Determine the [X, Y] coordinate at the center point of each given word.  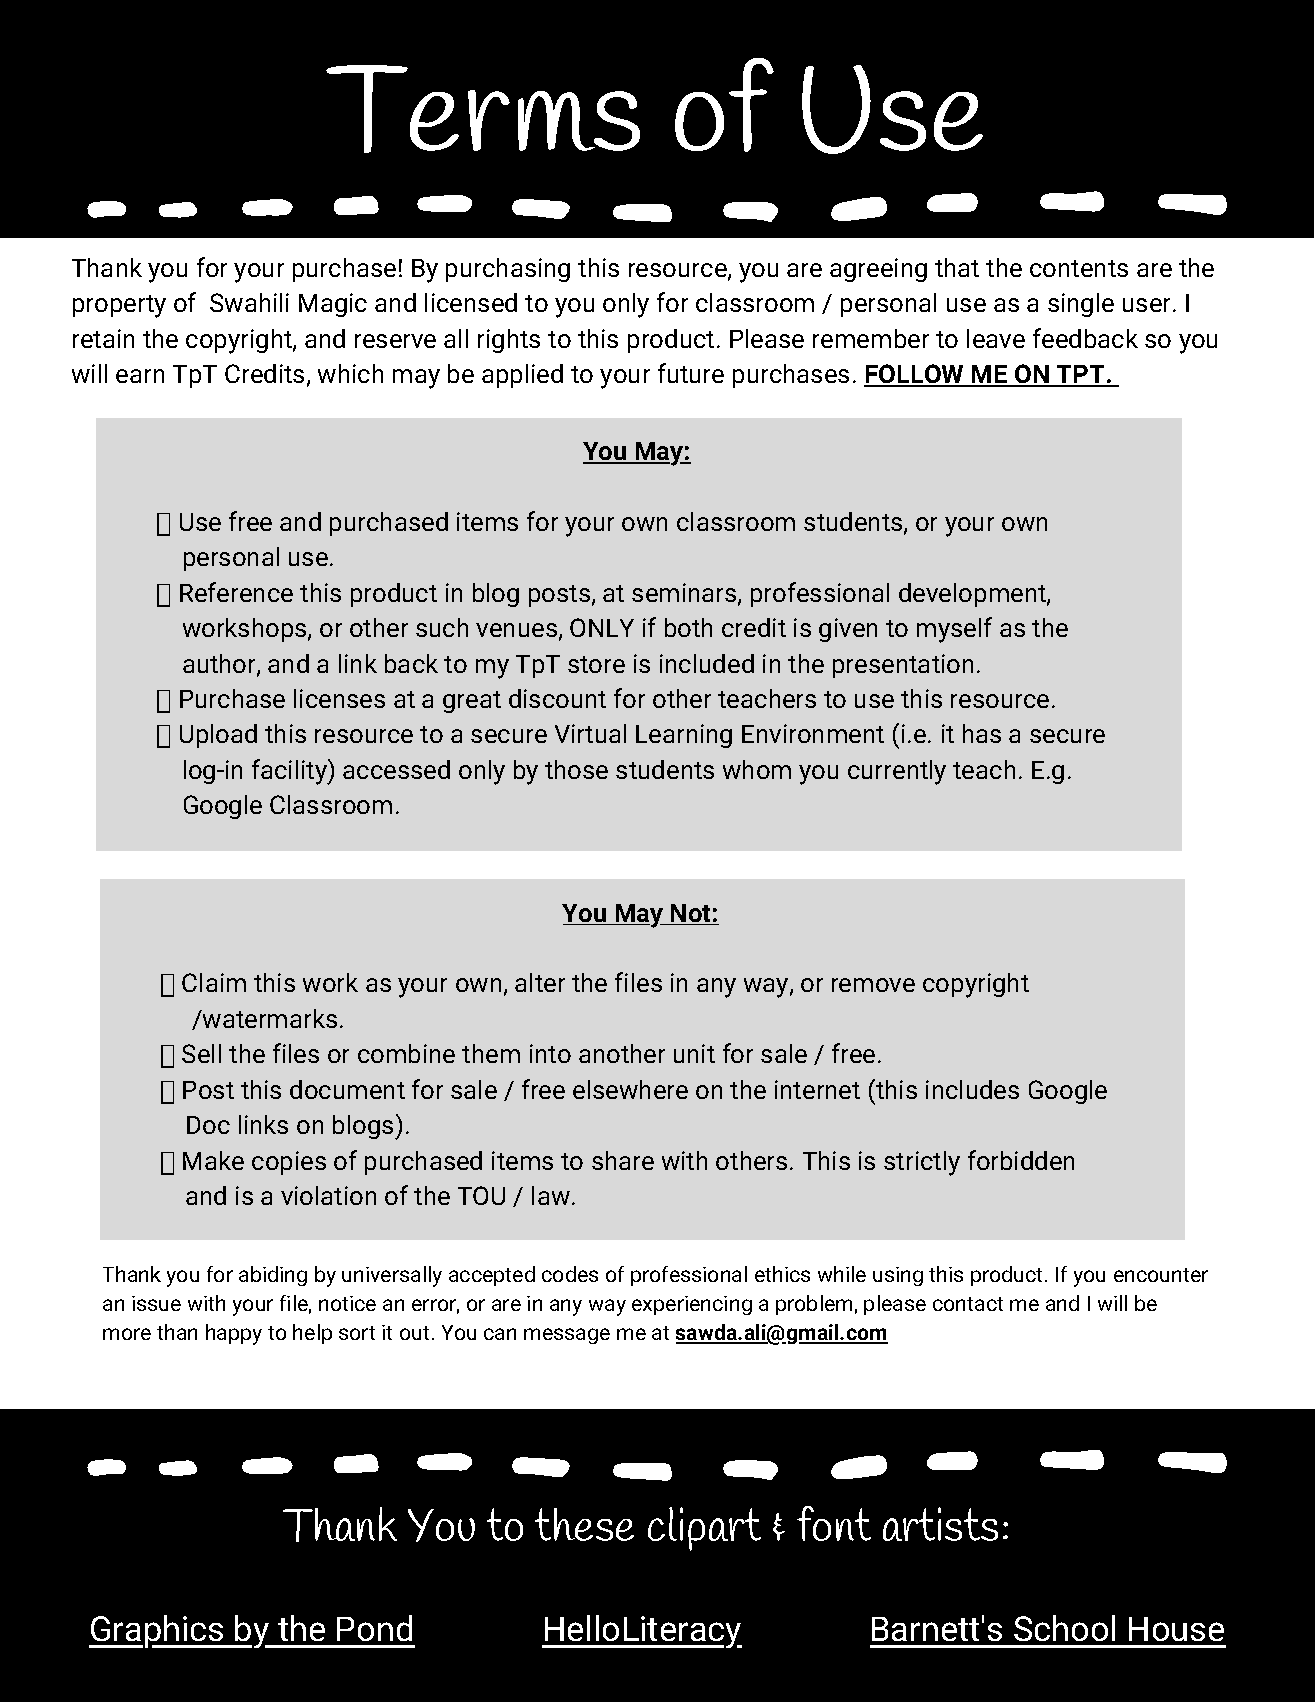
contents [1079, 268]
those [576, 769]
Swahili [249, 302]
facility [290, 772]
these [584, 1524]
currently [897, 772]
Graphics [157, 1631]
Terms [483, 109]
